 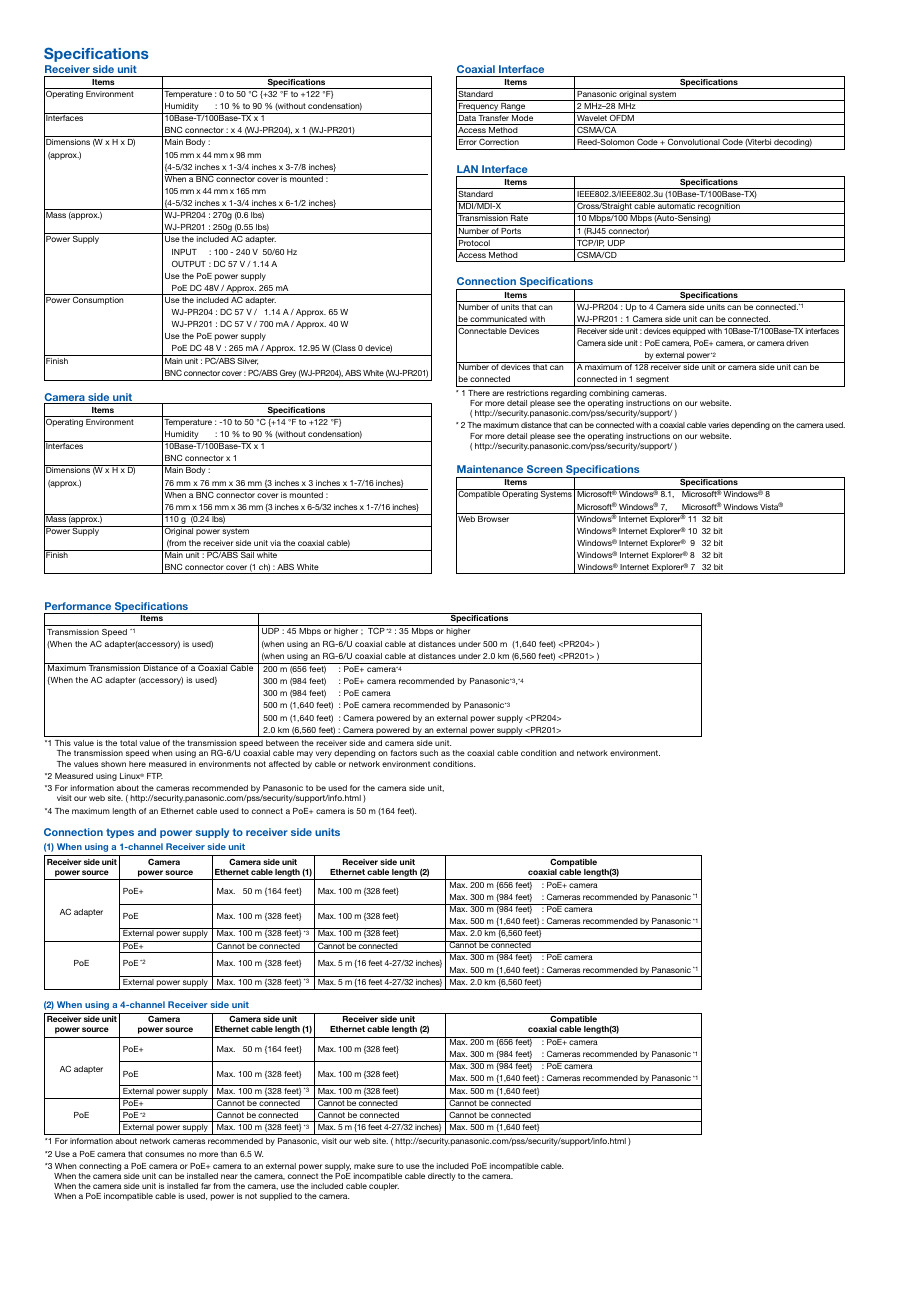 What do you see at coordinates (120, 833) in the screenshot?
I see `types` at bounding box center [120, 833].
